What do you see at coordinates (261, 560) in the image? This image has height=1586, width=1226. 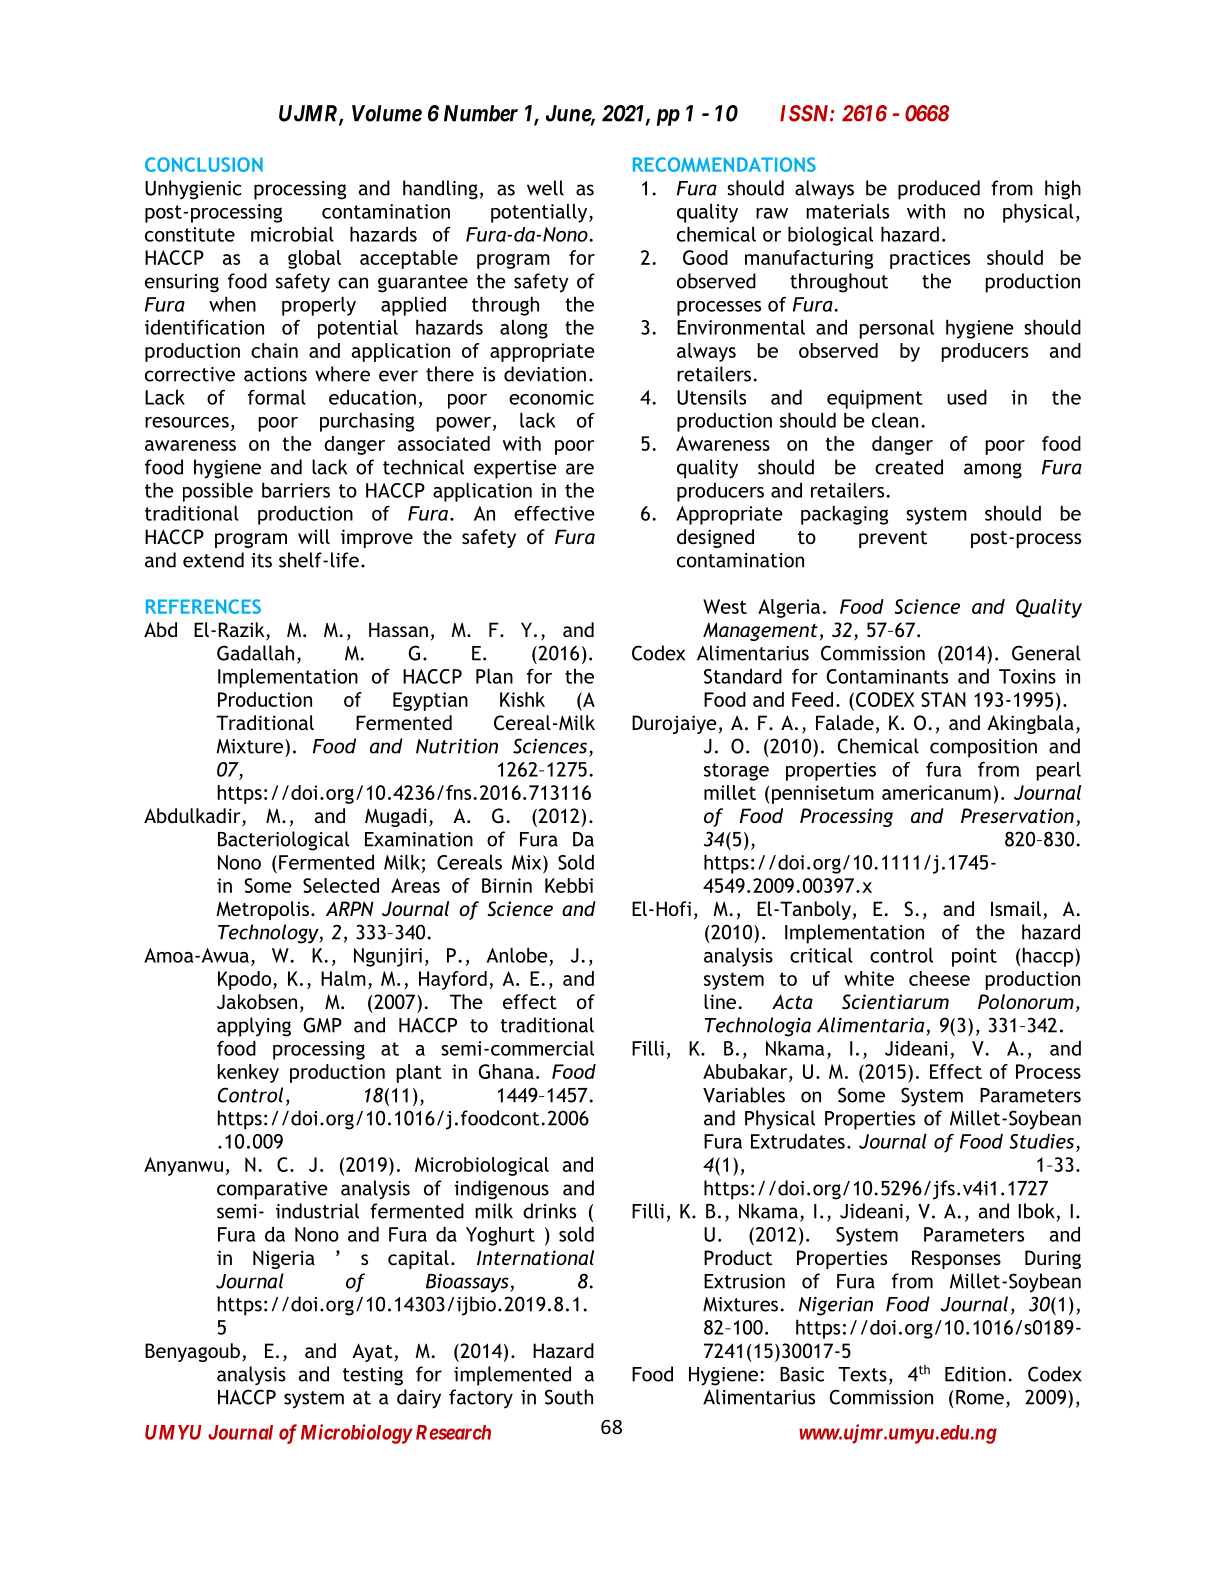 I see `its` at bounding box center [261, 560].
